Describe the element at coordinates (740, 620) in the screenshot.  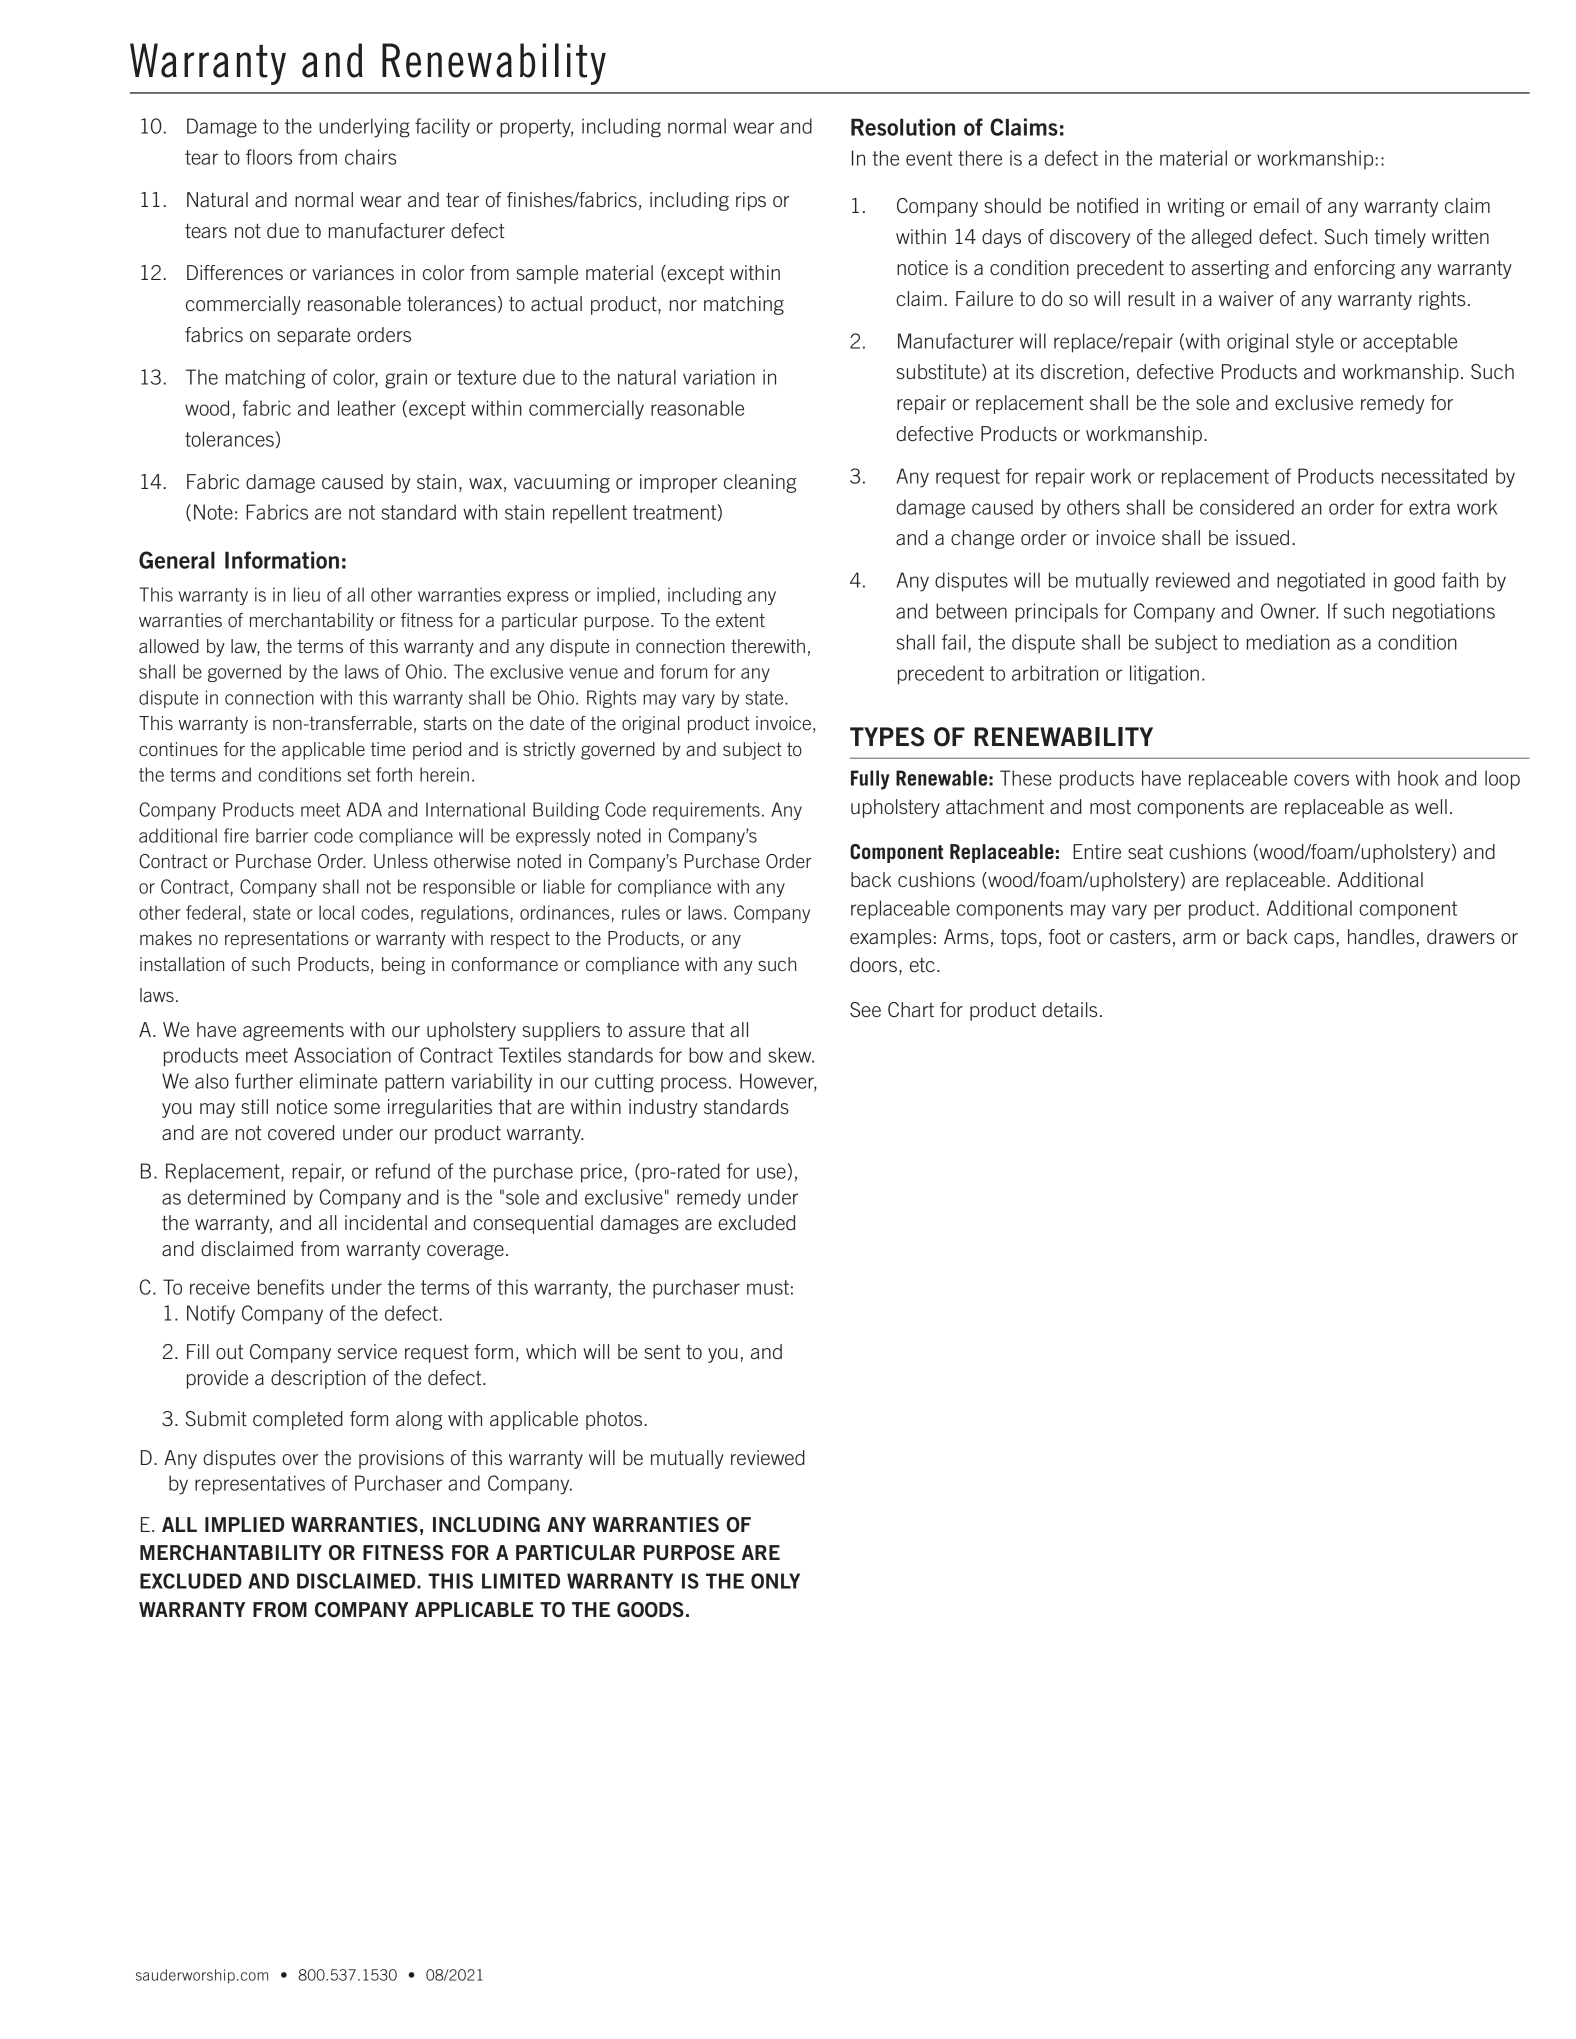
I see `extent` at that location.
